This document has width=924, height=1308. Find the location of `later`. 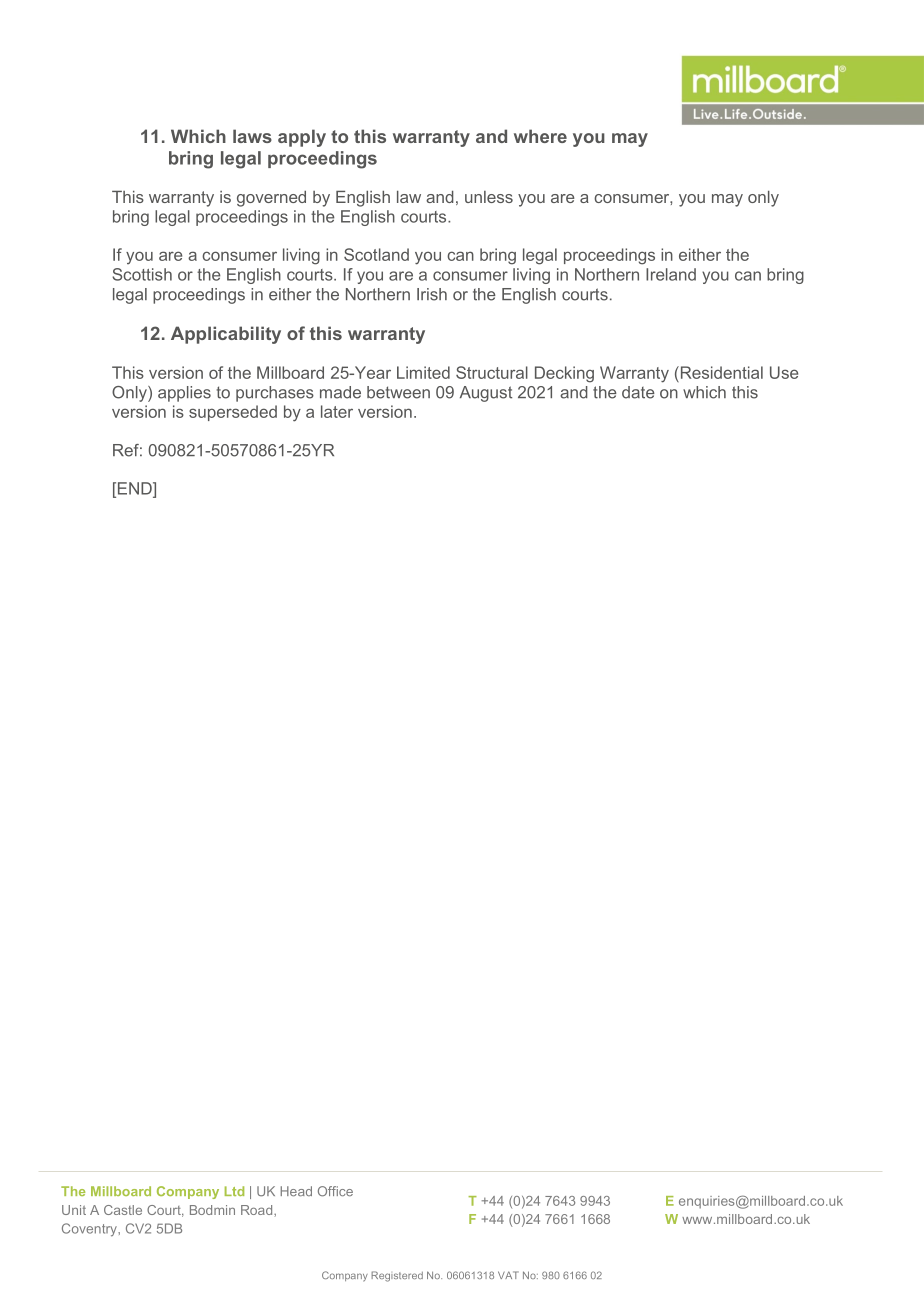

later is located at coordinates (337, 411).
